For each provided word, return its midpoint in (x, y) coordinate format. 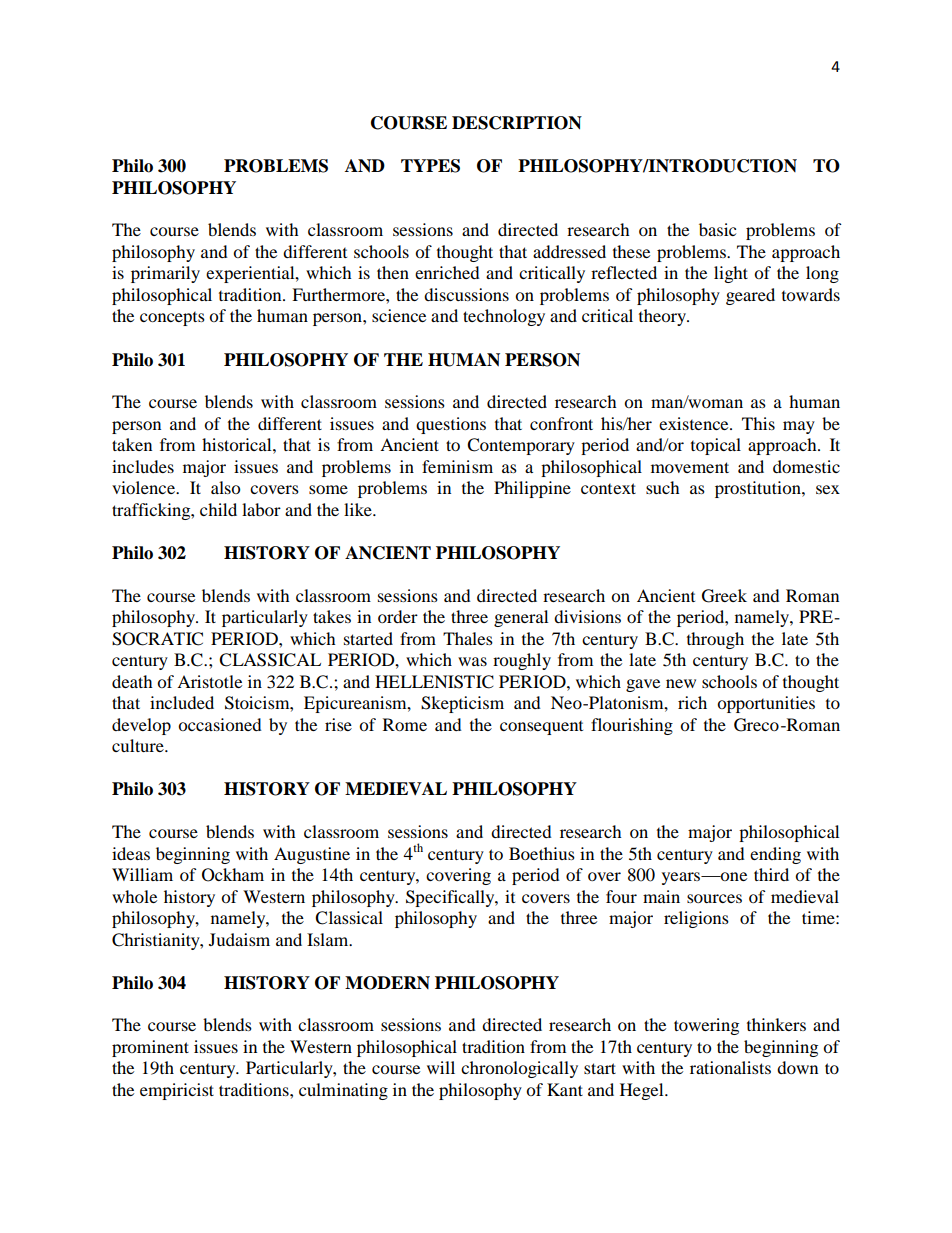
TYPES (430, 166)
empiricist (177, 1091)
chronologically (519, 1069)
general (521, 618)
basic (717, 229)
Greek (724, 596)
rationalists (730, 1067)
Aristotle (209, 681)
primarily (165, 274)
